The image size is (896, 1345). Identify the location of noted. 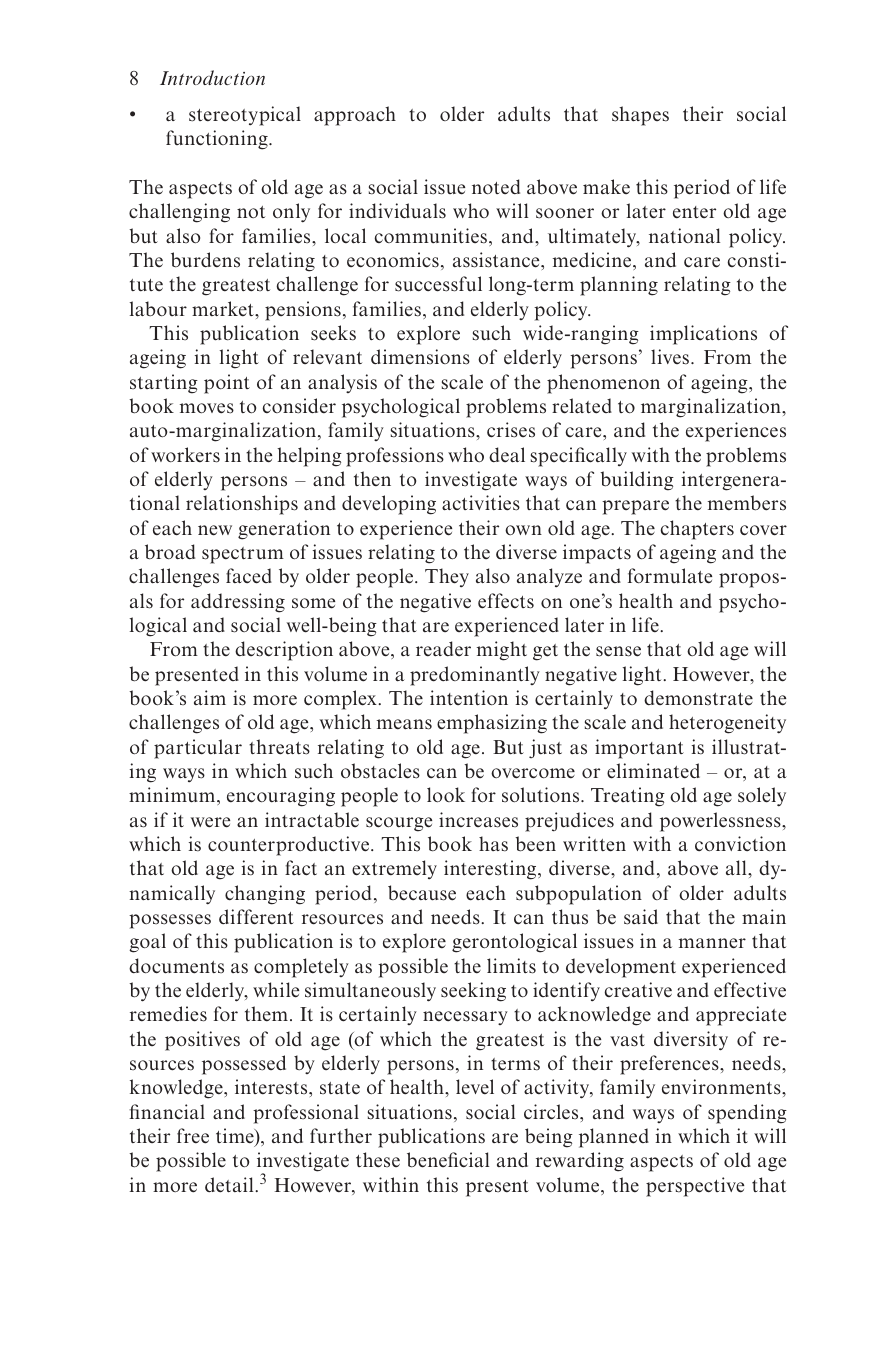
(496, 187).
